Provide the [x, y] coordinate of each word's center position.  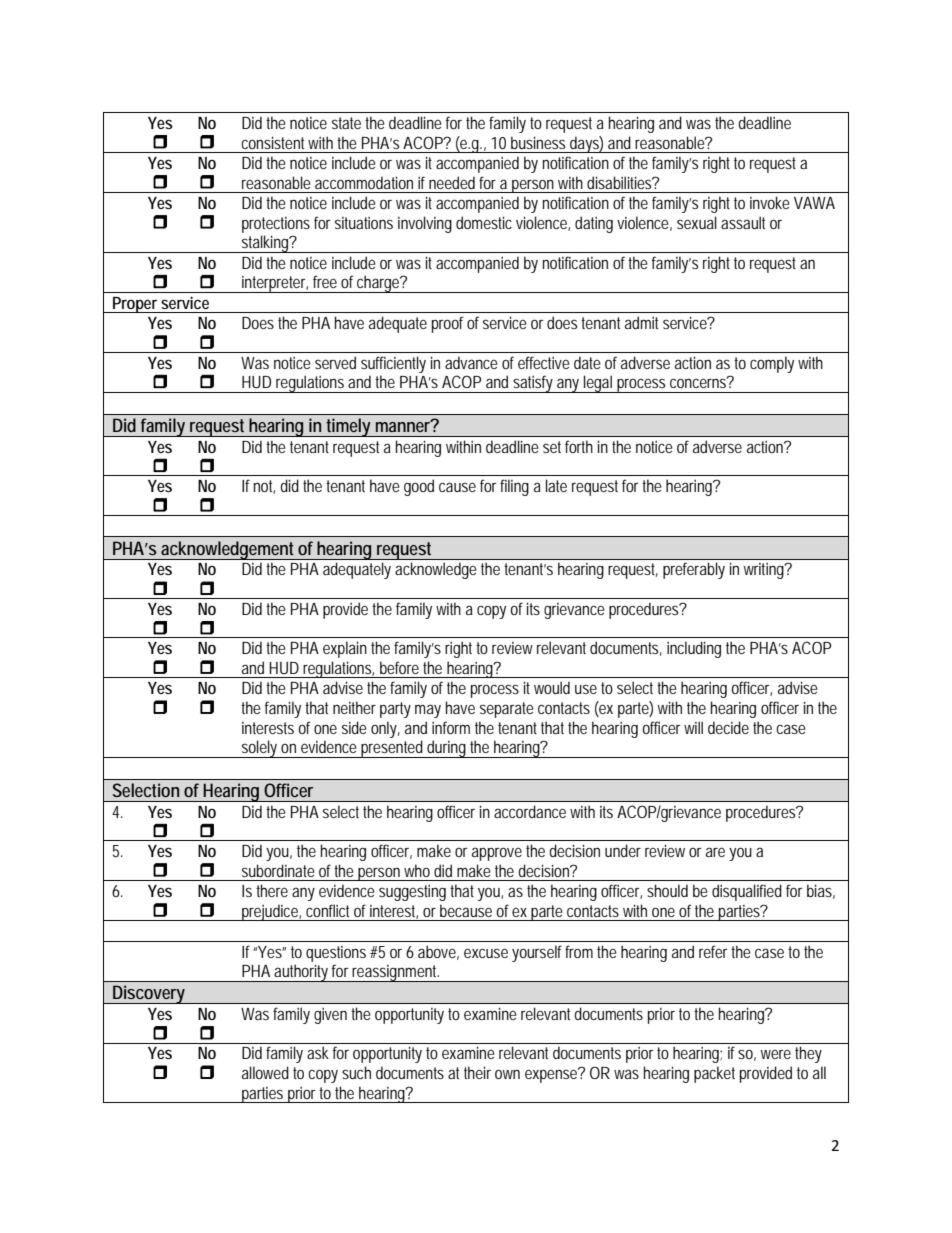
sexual [697, 222]
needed [452, 182]
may [428, 711]
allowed [265, 1072]
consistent [272, 142]
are [715, 852]
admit [641, 322]
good [419, 487]
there [272, 890]
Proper [135, 305]
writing [765, 571]
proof [448, 324]
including [694, 649]
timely [349, 427]
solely [260, 749]
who [417, 870]
